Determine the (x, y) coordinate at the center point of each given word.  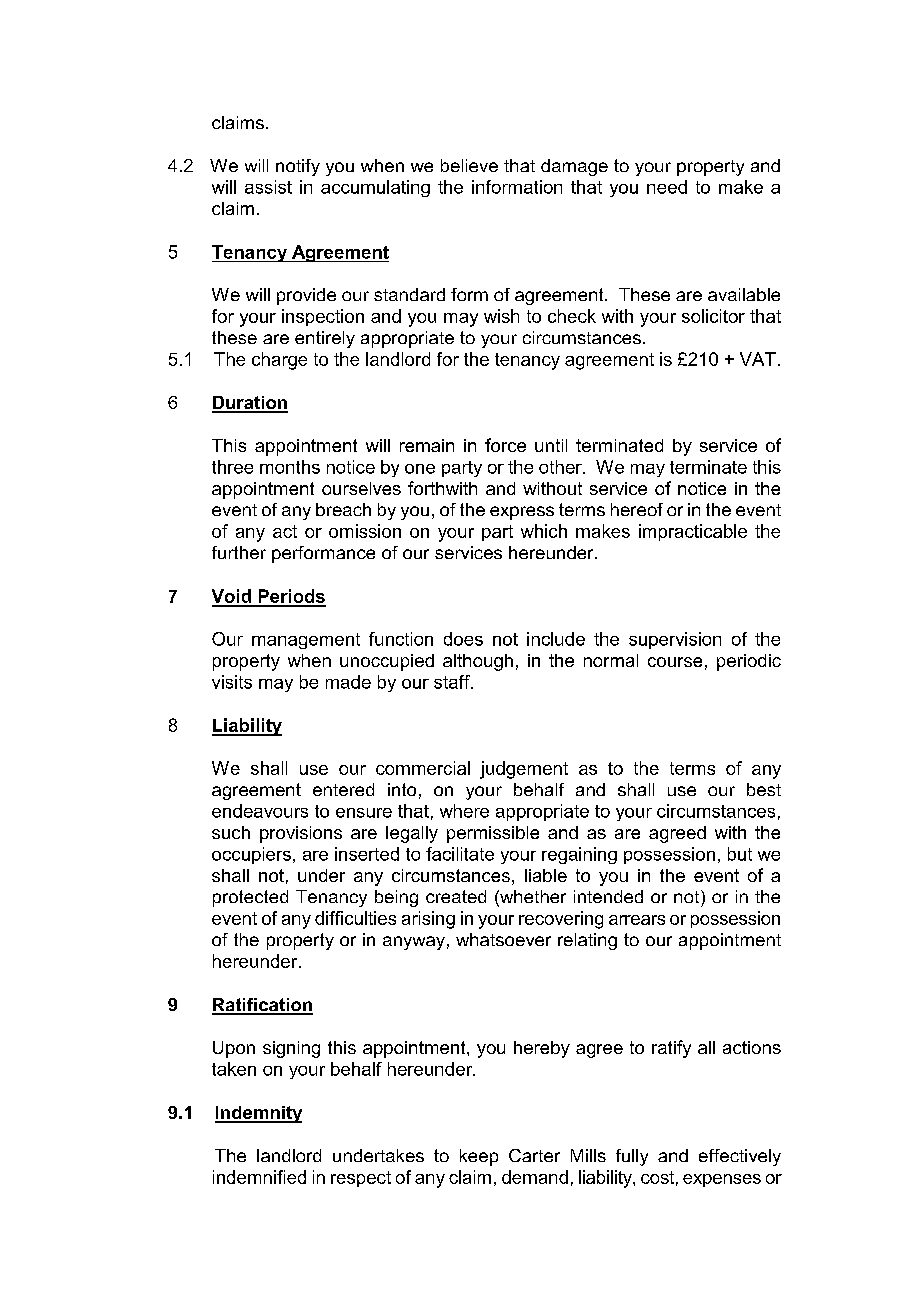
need (667, 187)
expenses (722, 1180)
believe (469, 165)
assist (268, 187)
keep (479, 1157)
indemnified (259, 1177)
